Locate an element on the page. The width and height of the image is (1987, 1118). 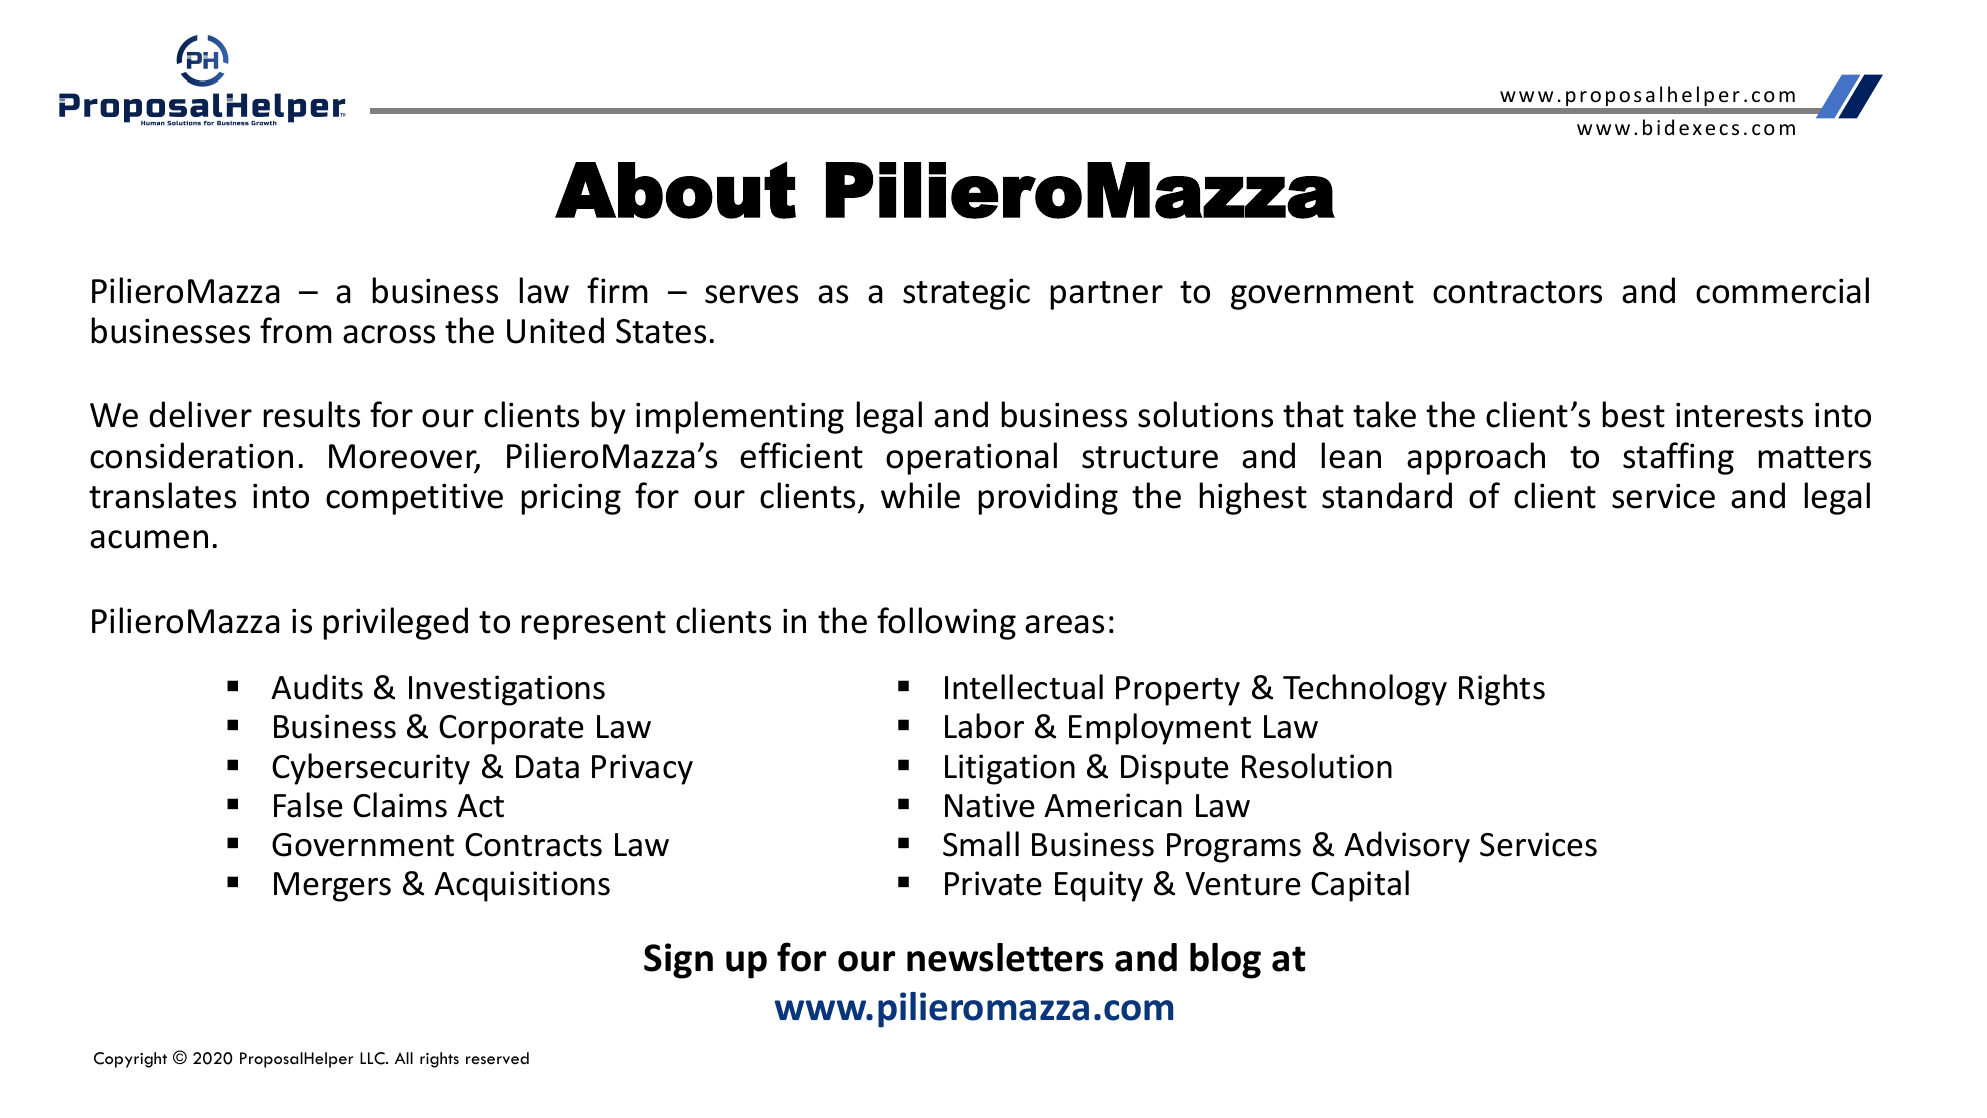
About is located at coordinates (675, 190).
